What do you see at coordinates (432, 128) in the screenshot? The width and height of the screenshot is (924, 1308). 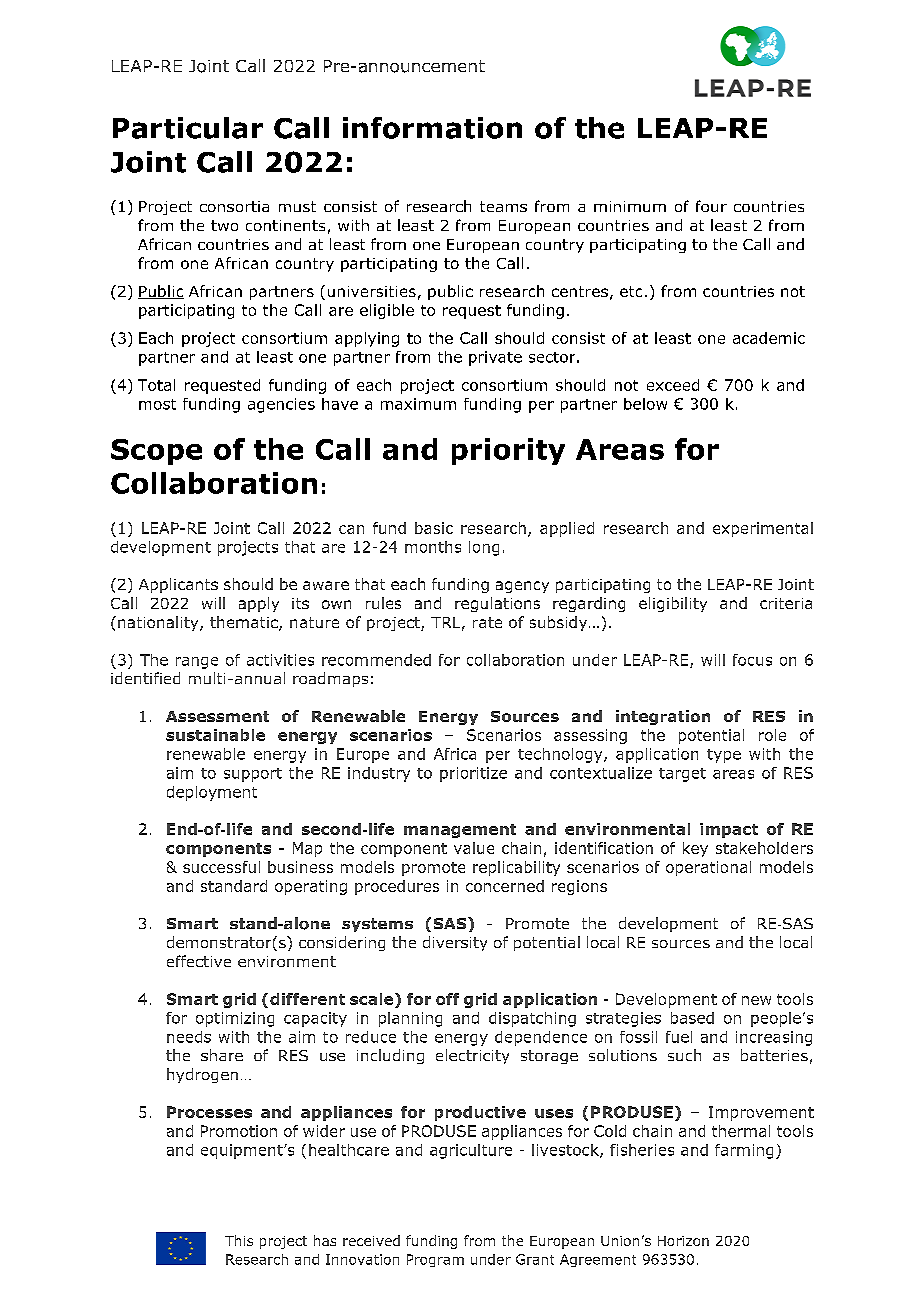 I see `information` at bounding box center [432, 128].
